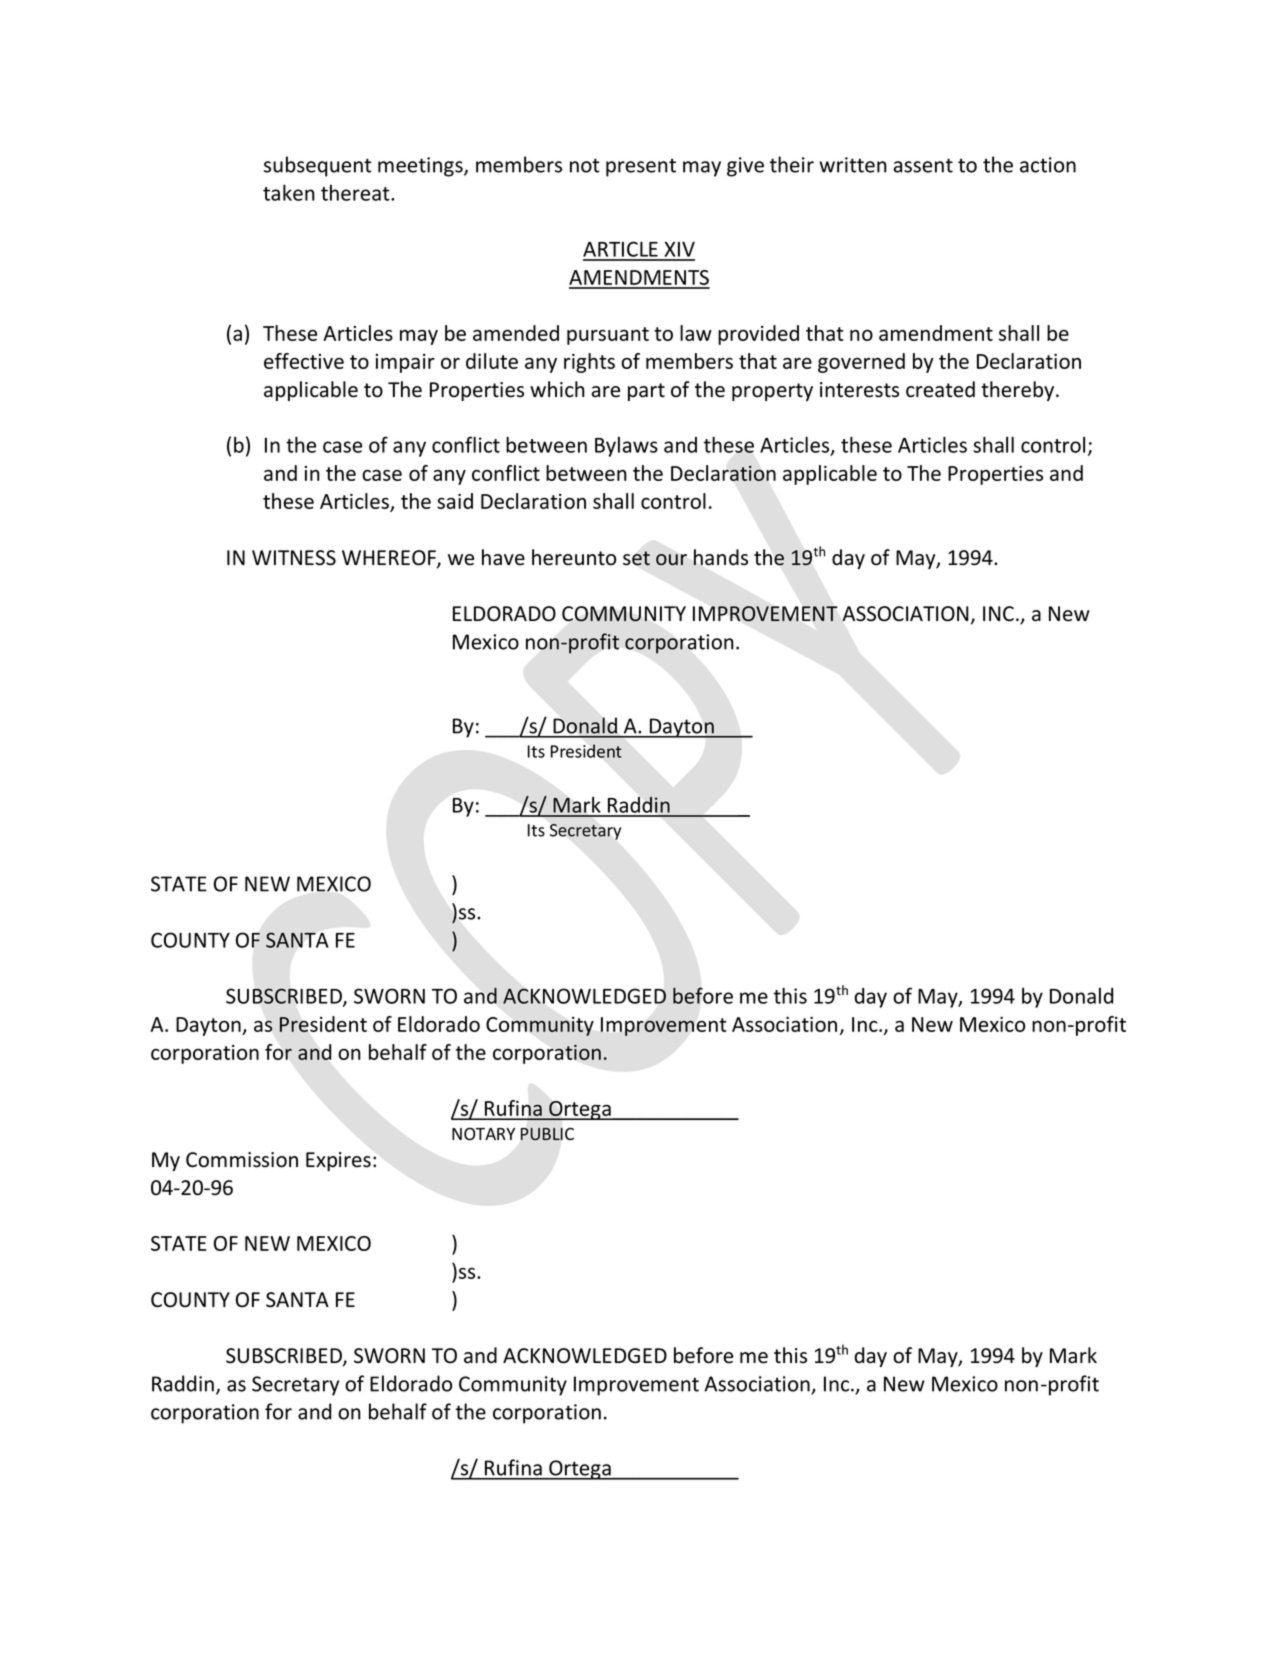 Image resolution: width=1278 pixels, height=1654 pixels. I want to click on Expires, so click(338, 1161).
